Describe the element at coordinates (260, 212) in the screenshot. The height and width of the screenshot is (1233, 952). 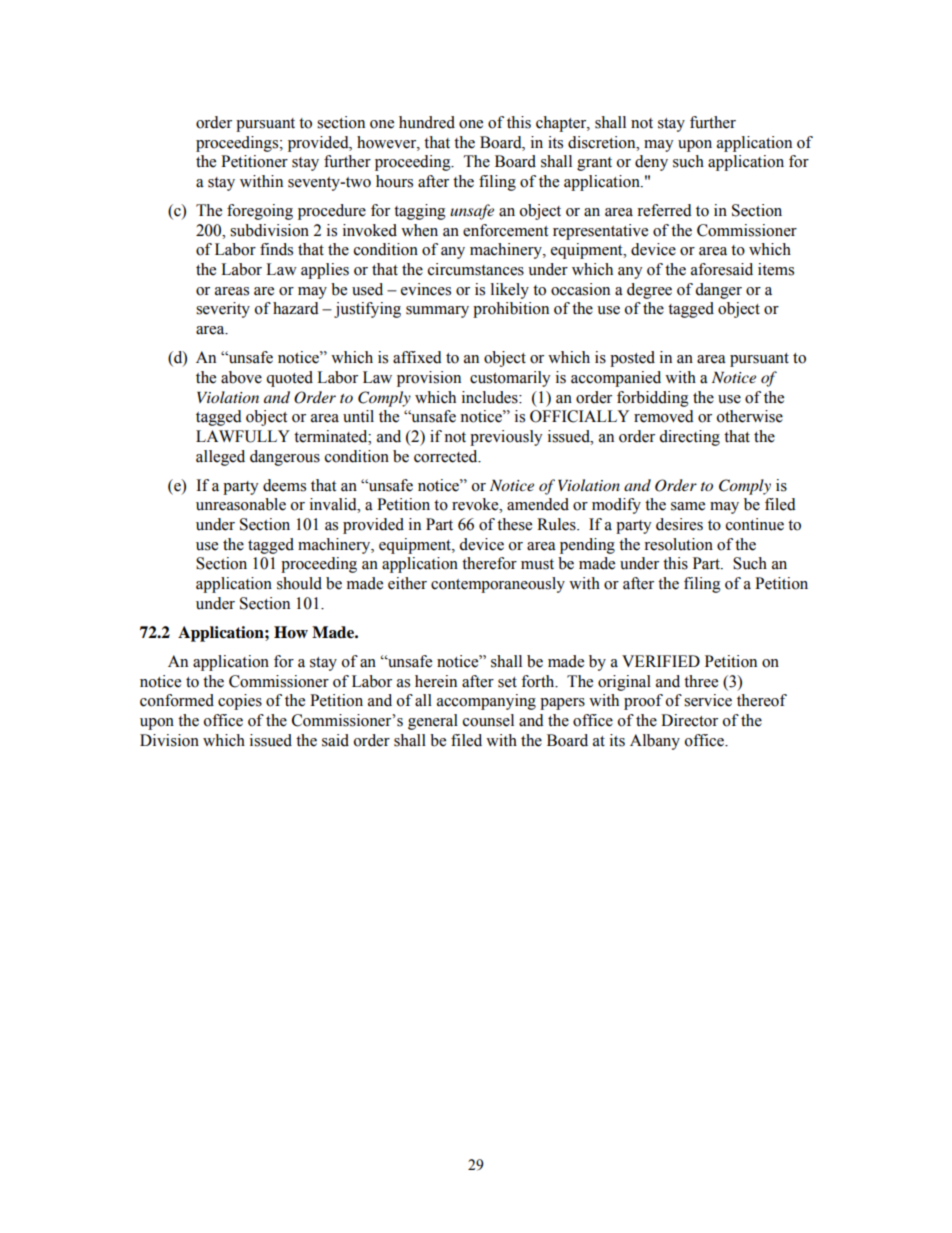
I see `foregoing` at that location.
